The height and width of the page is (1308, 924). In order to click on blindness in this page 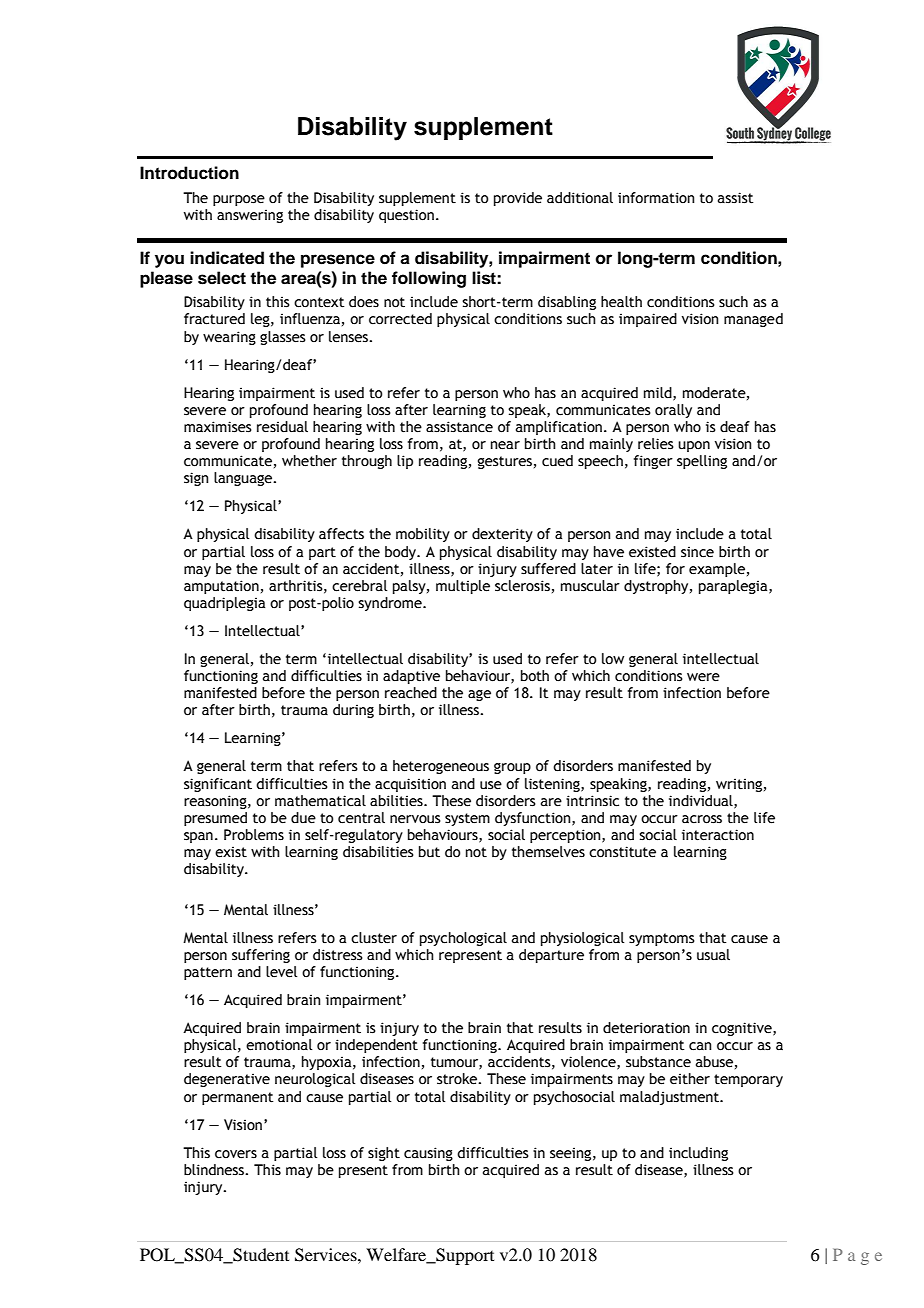, I will do `click(215, 1170)`.
